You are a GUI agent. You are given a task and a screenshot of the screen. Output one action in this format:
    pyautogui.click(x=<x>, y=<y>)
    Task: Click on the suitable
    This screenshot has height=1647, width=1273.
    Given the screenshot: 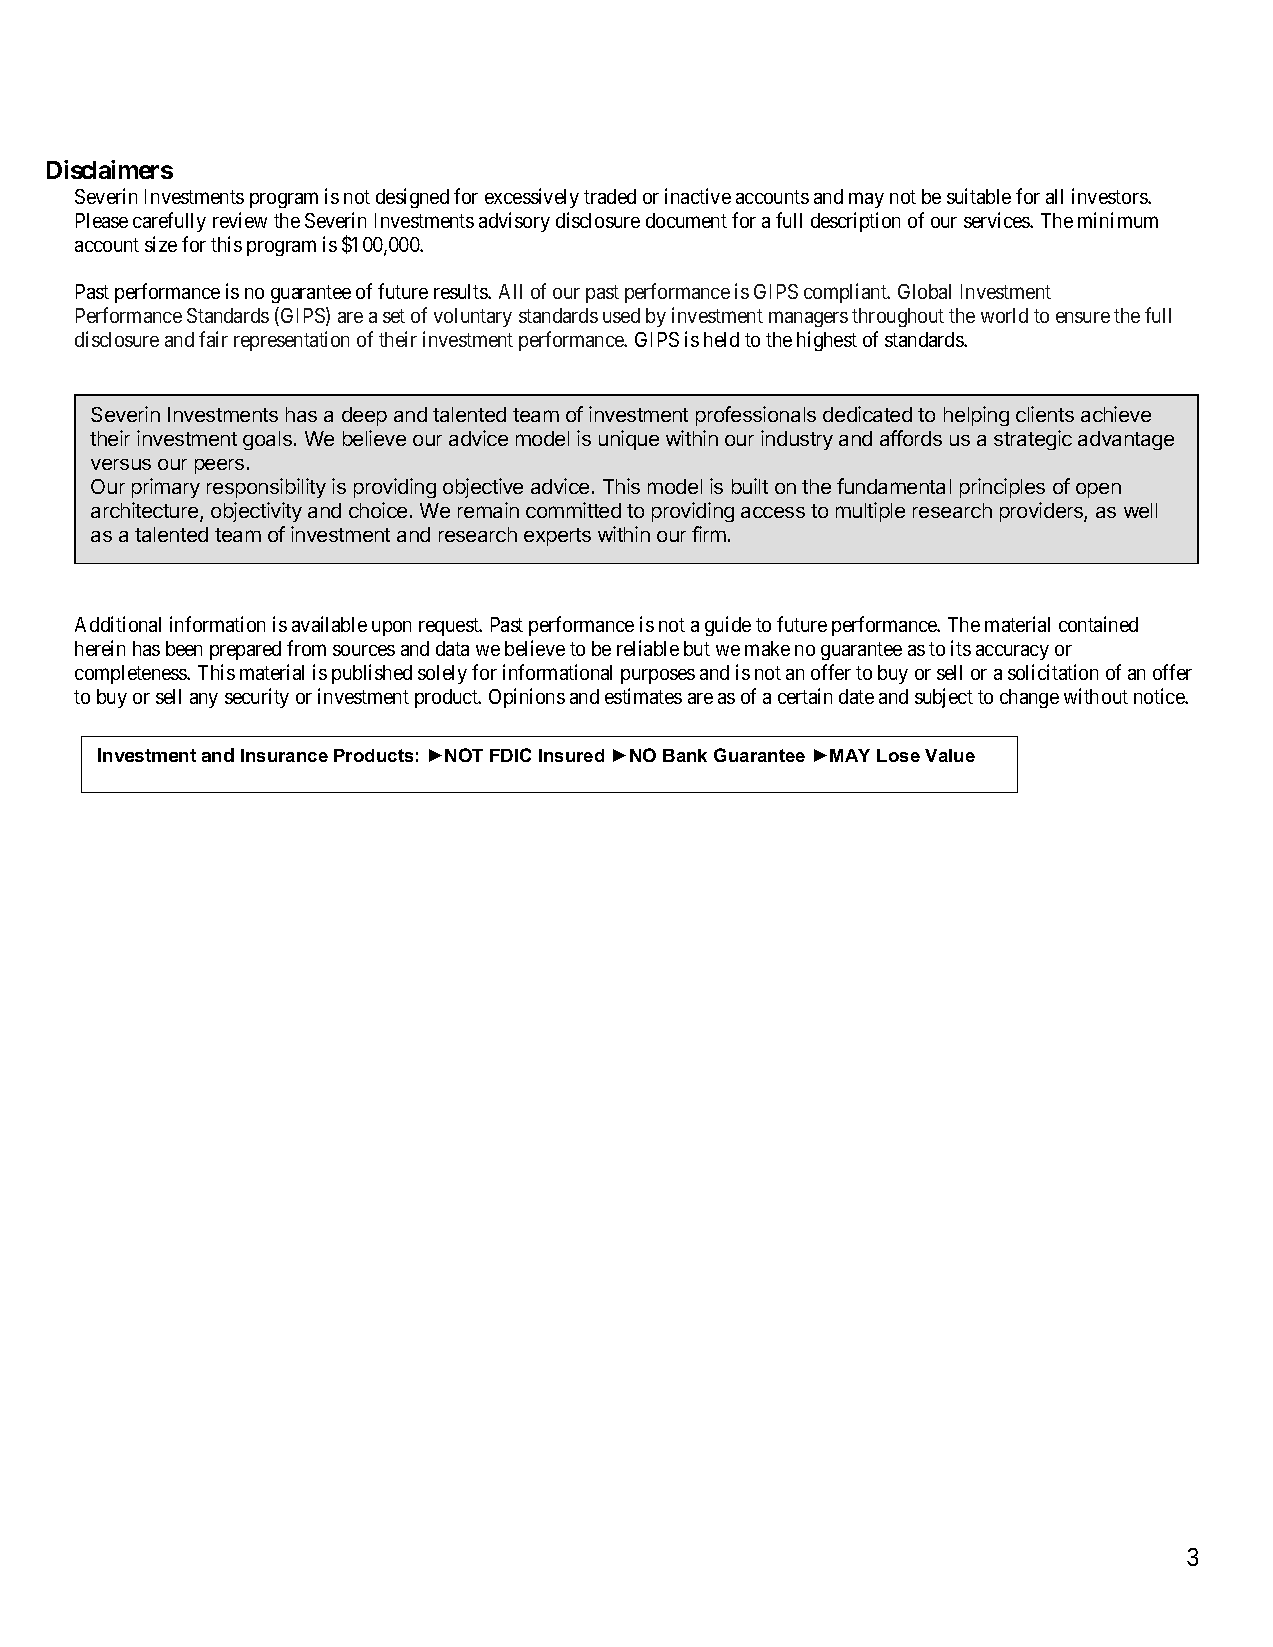 What is the action you would take?
    pyautogui.click(x=979, y=196)
